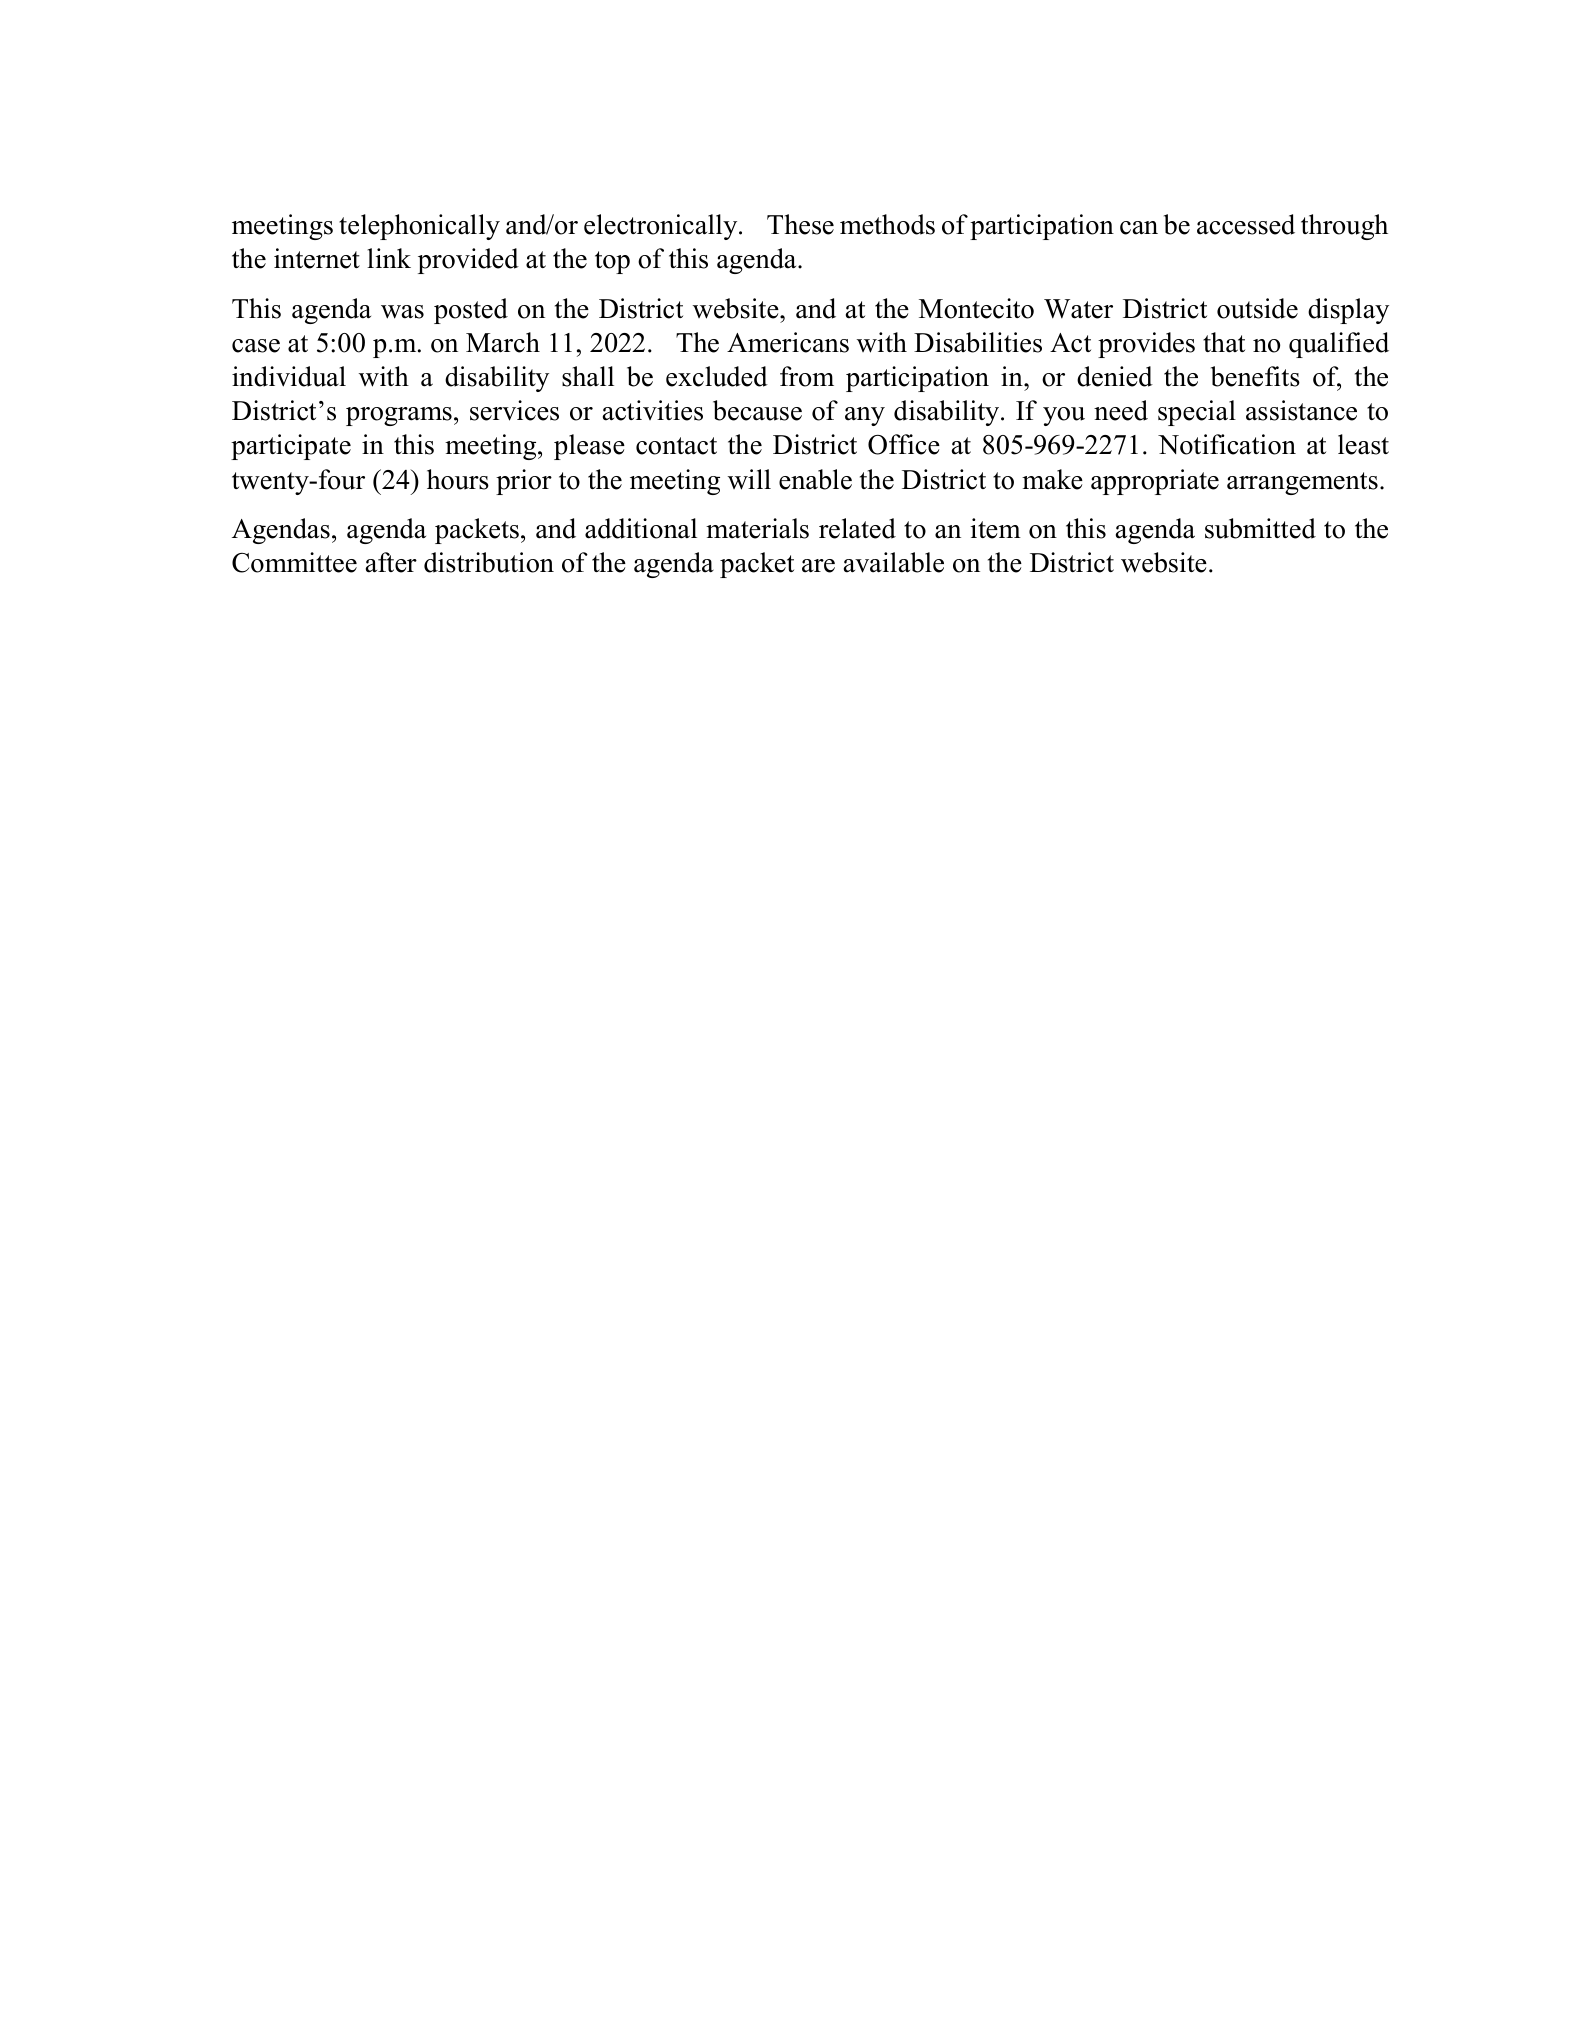 The width and height of the page is (1575, 2038). What do you see at coordinates (1227, 444) in the page?
I see `Notification` at bounding box center [1227, 444].
